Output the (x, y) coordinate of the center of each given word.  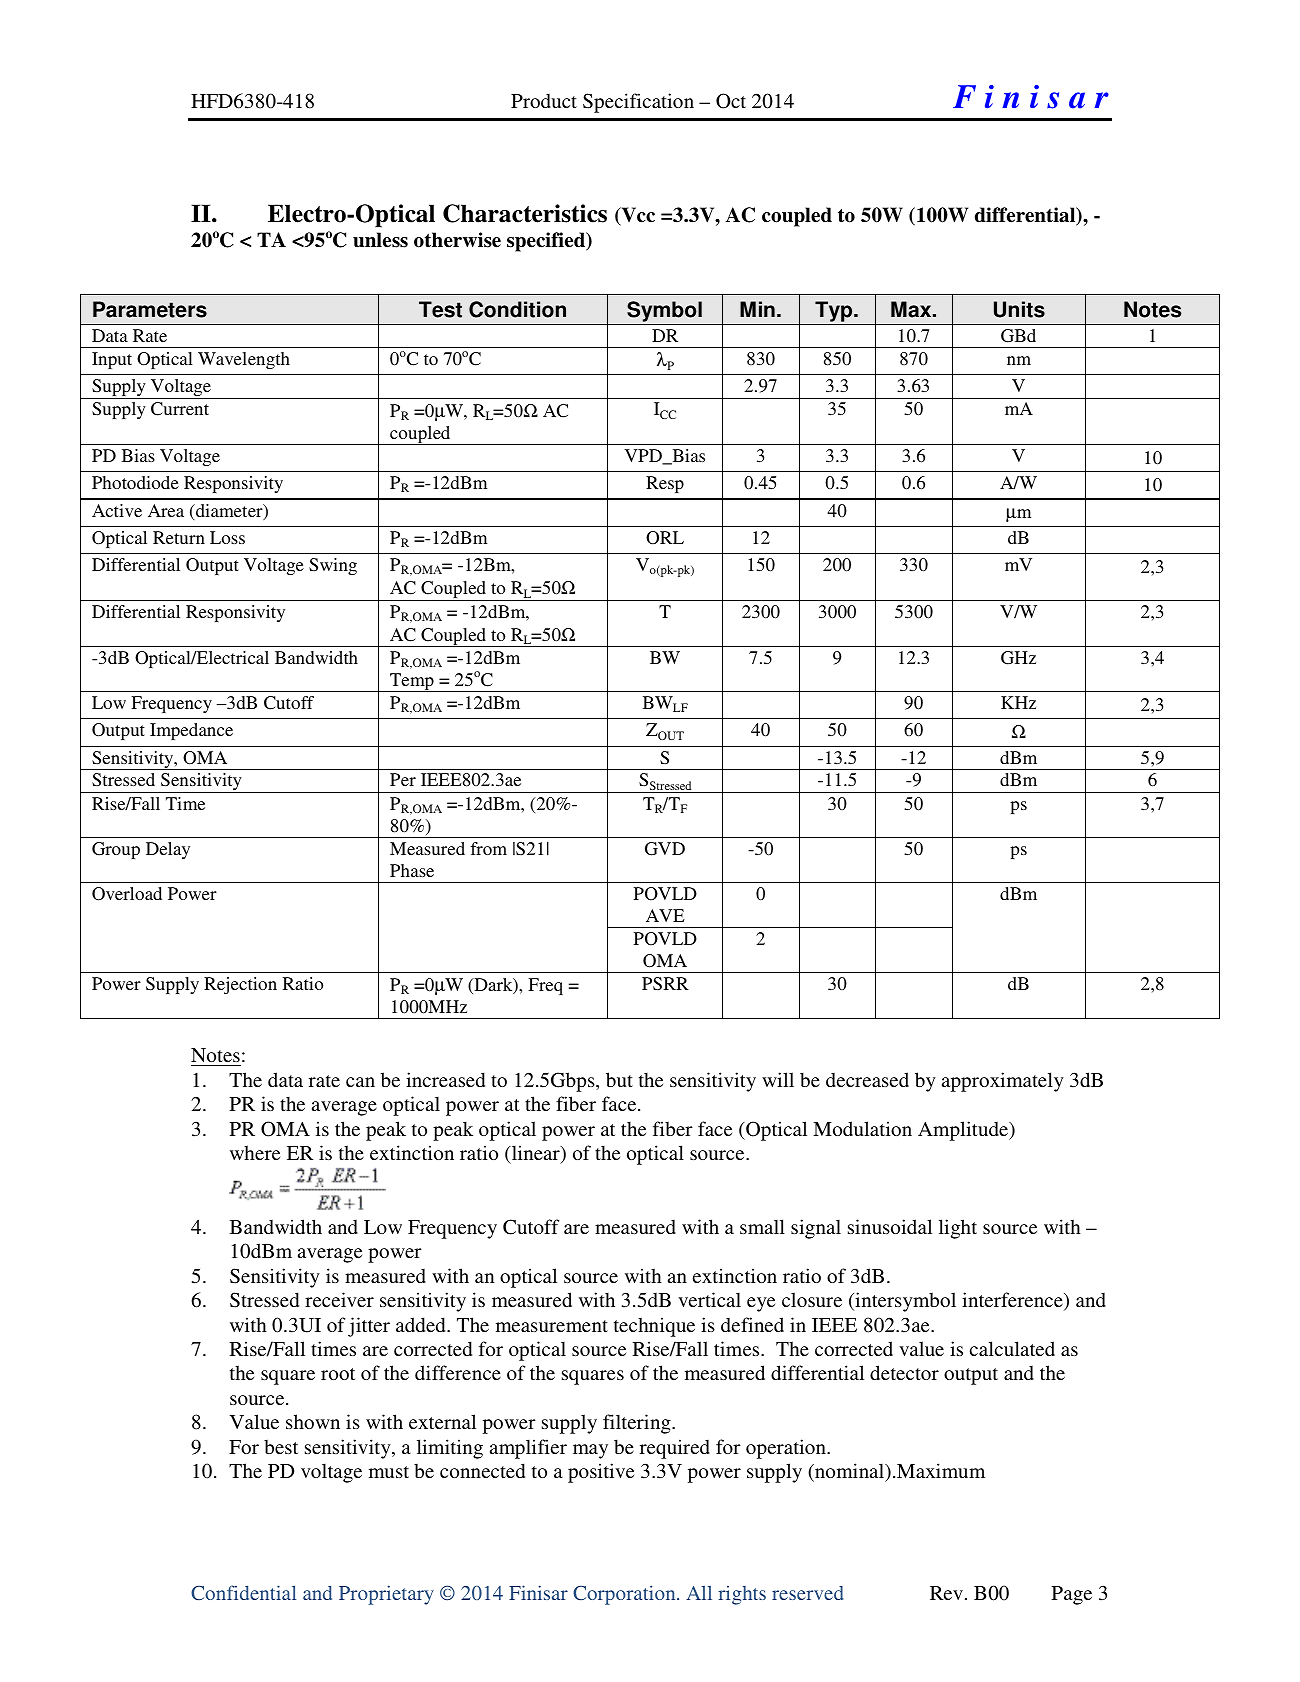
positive (601, 1473)
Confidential (243, 1593)
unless (380, 240)
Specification (638, 103)
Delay (168, 850)
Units (1019, 309)
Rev (946, 1593)
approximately (1003, 1082)
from (488, 848)
